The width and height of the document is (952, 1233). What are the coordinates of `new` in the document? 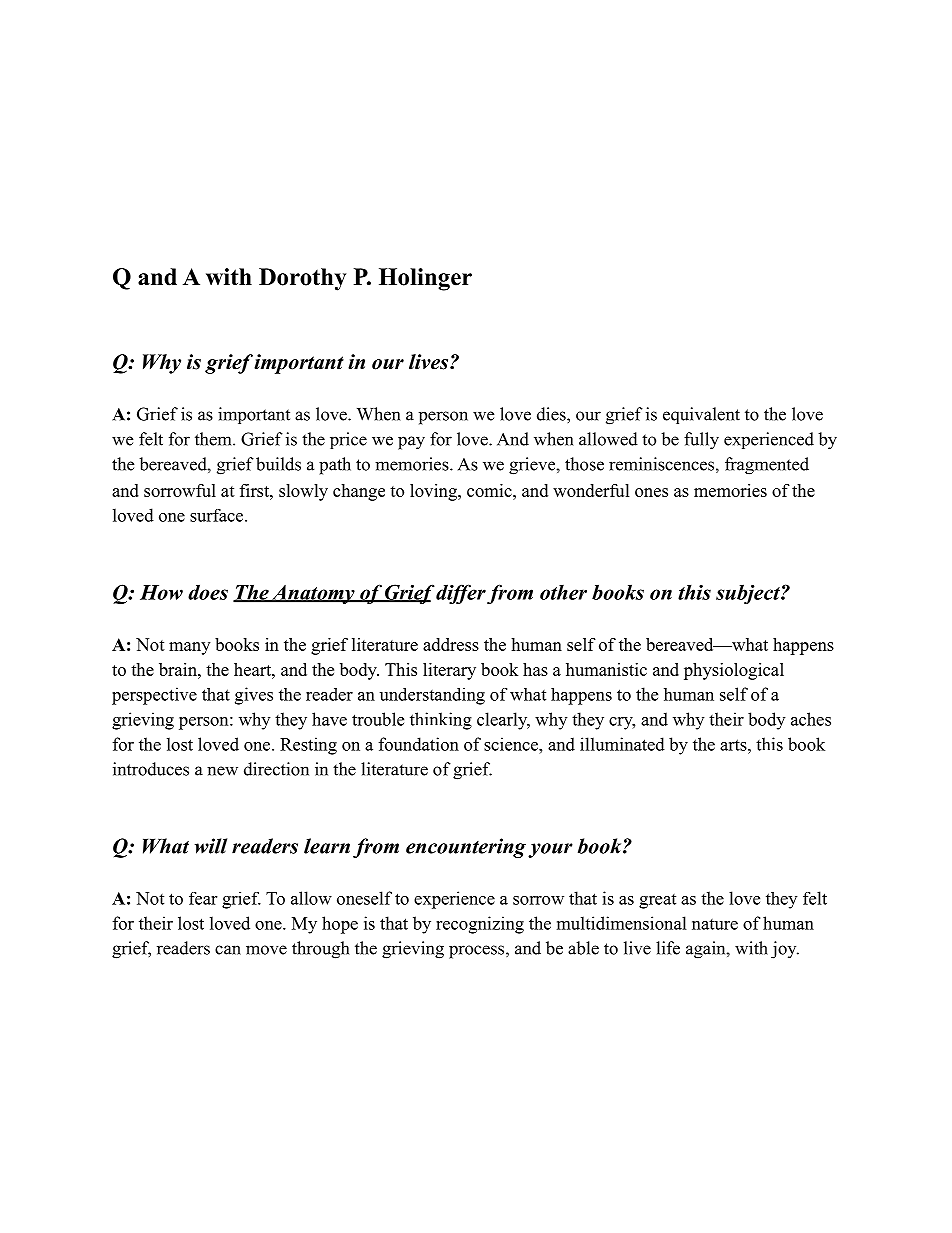 It's located at (222, 771).
